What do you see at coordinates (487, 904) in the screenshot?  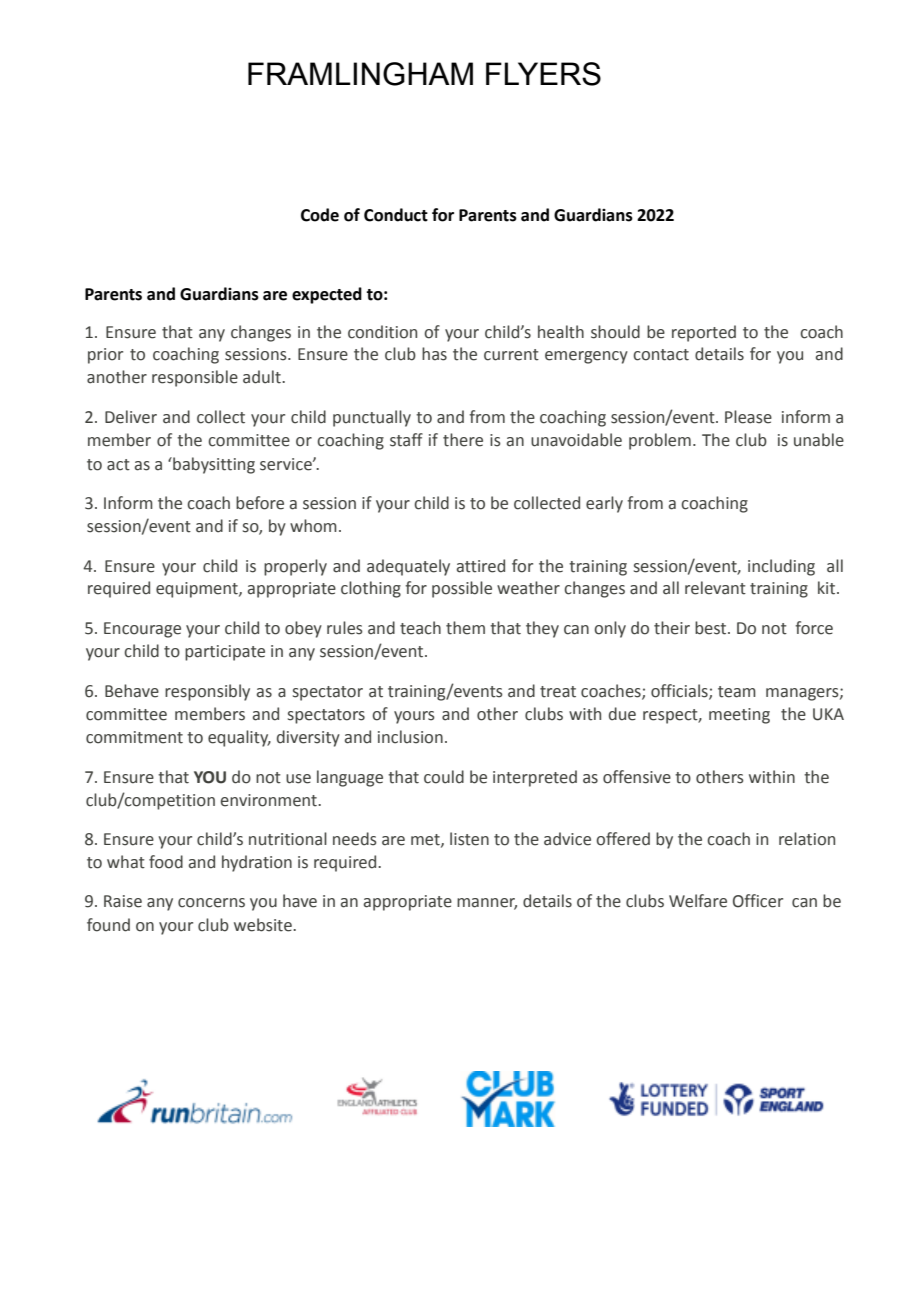 I see `manner` at bounding box center [487, 904].
